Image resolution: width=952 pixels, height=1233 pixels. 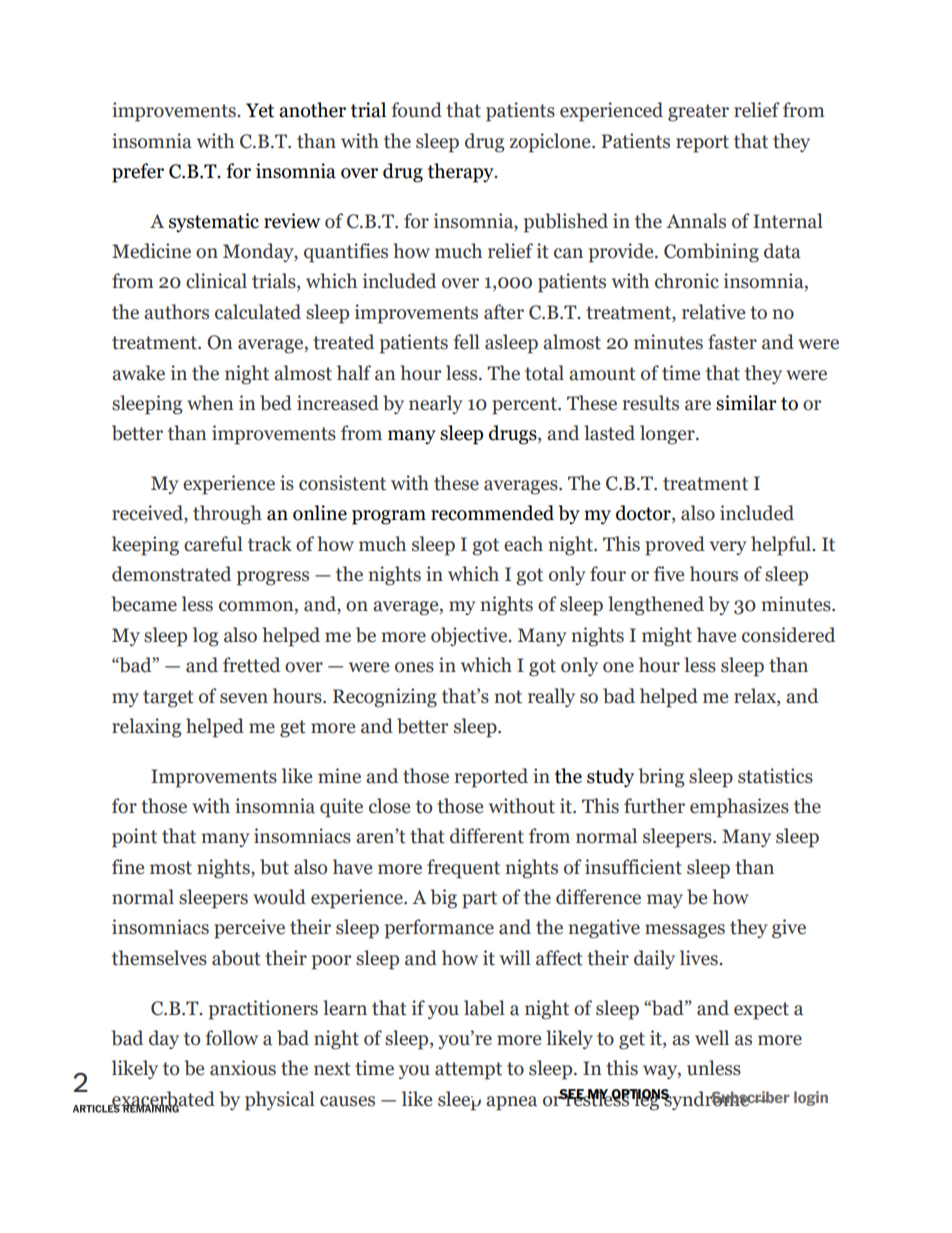 What do you see at coordinates (243, 1068) in the page?
I see `anxious` at bounding box center [243, 1068].
